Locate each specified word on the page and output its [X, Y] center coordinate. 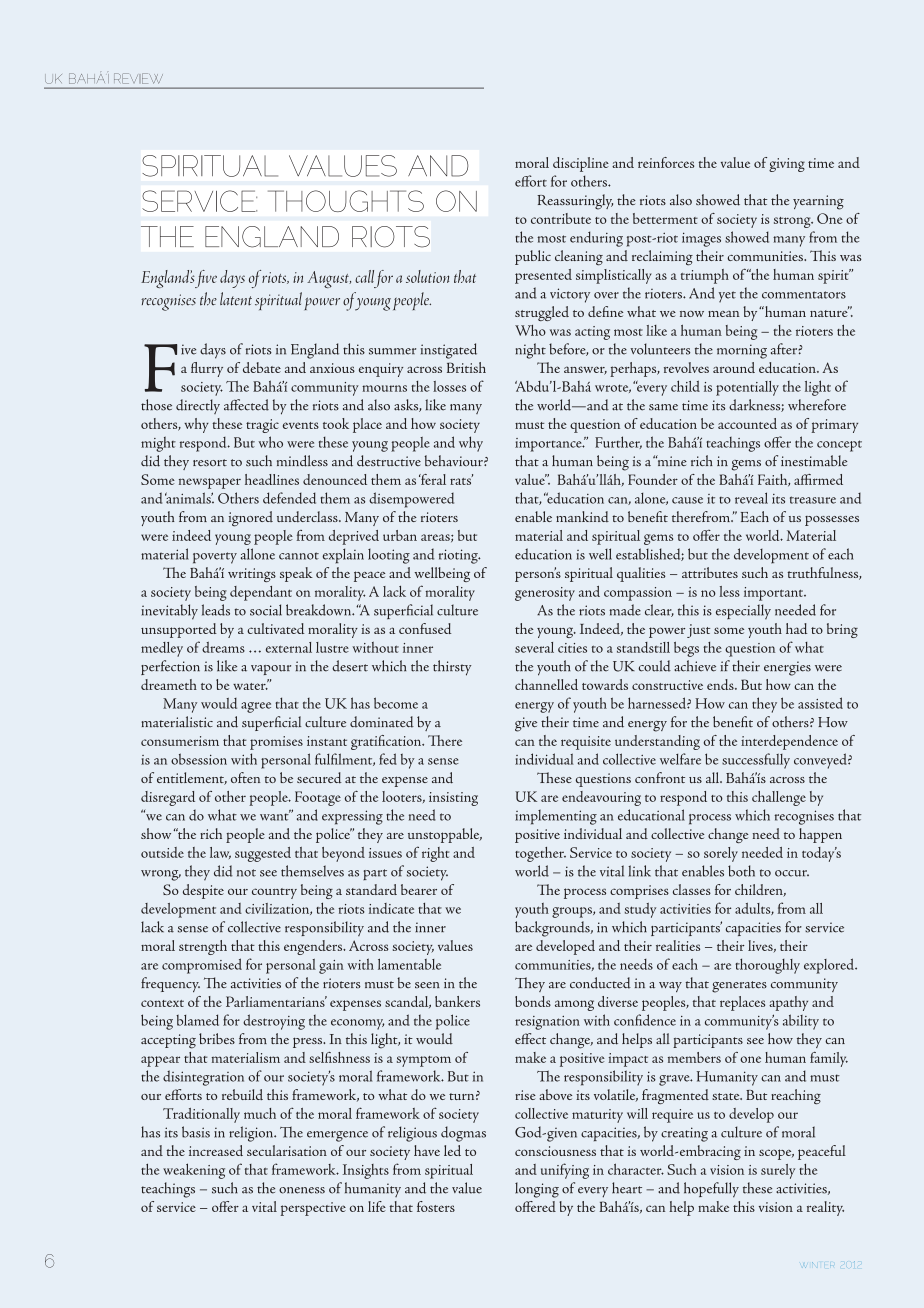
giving [787, 165]
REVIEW [138, 78]
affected [246, 405]
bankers [457, 1001]
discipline [581, 164]
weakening [194, 1171]
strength [203, 947]
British [466, 367]
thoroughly [767, 966]
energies [787, 668]
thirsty [452, 668]
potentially [747, 388]
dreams [223, 647]
